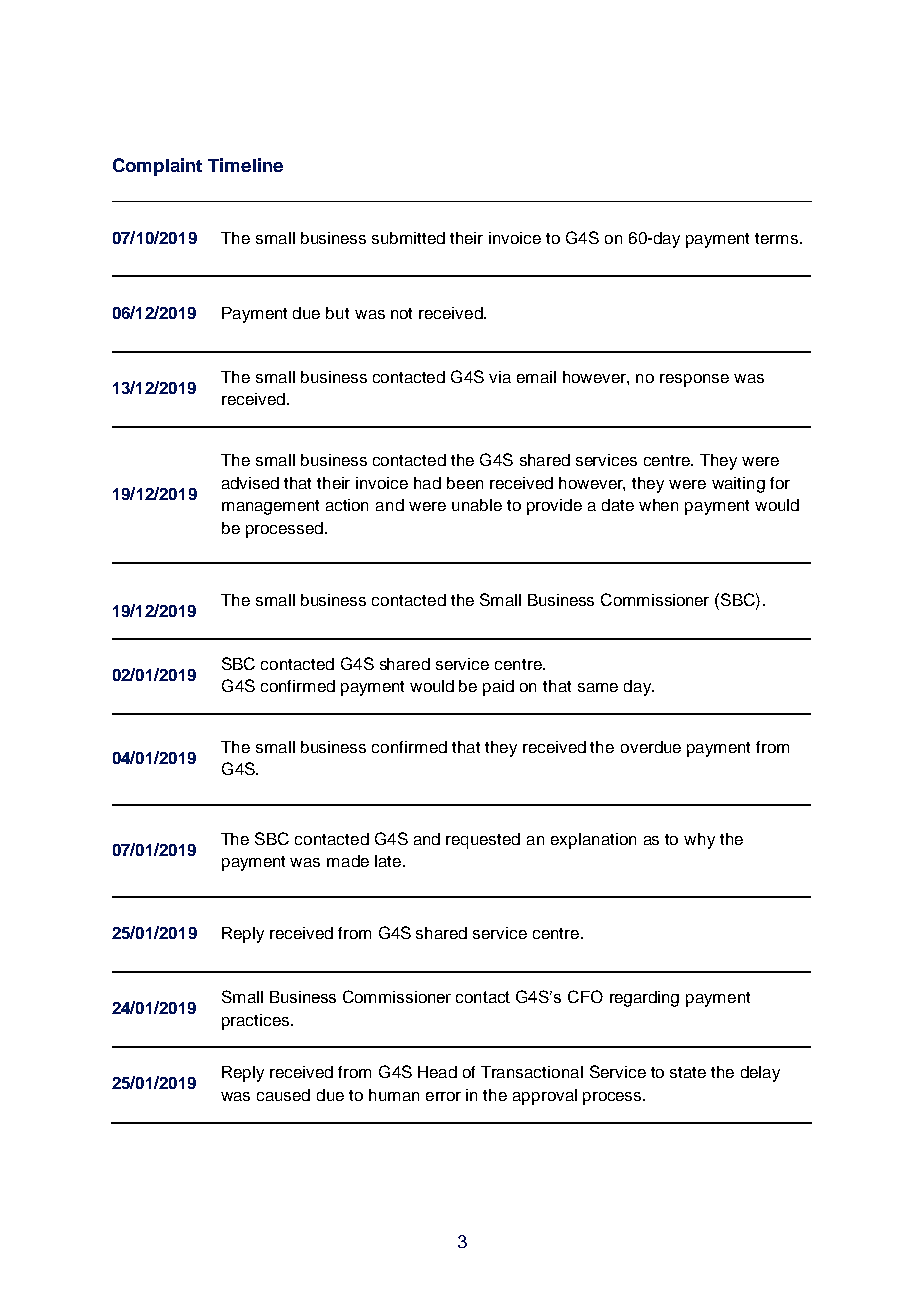 This image has height=1308, width=924. Describe the element at coordinates (437, 1072) in the image. I see `Head` at that location.
